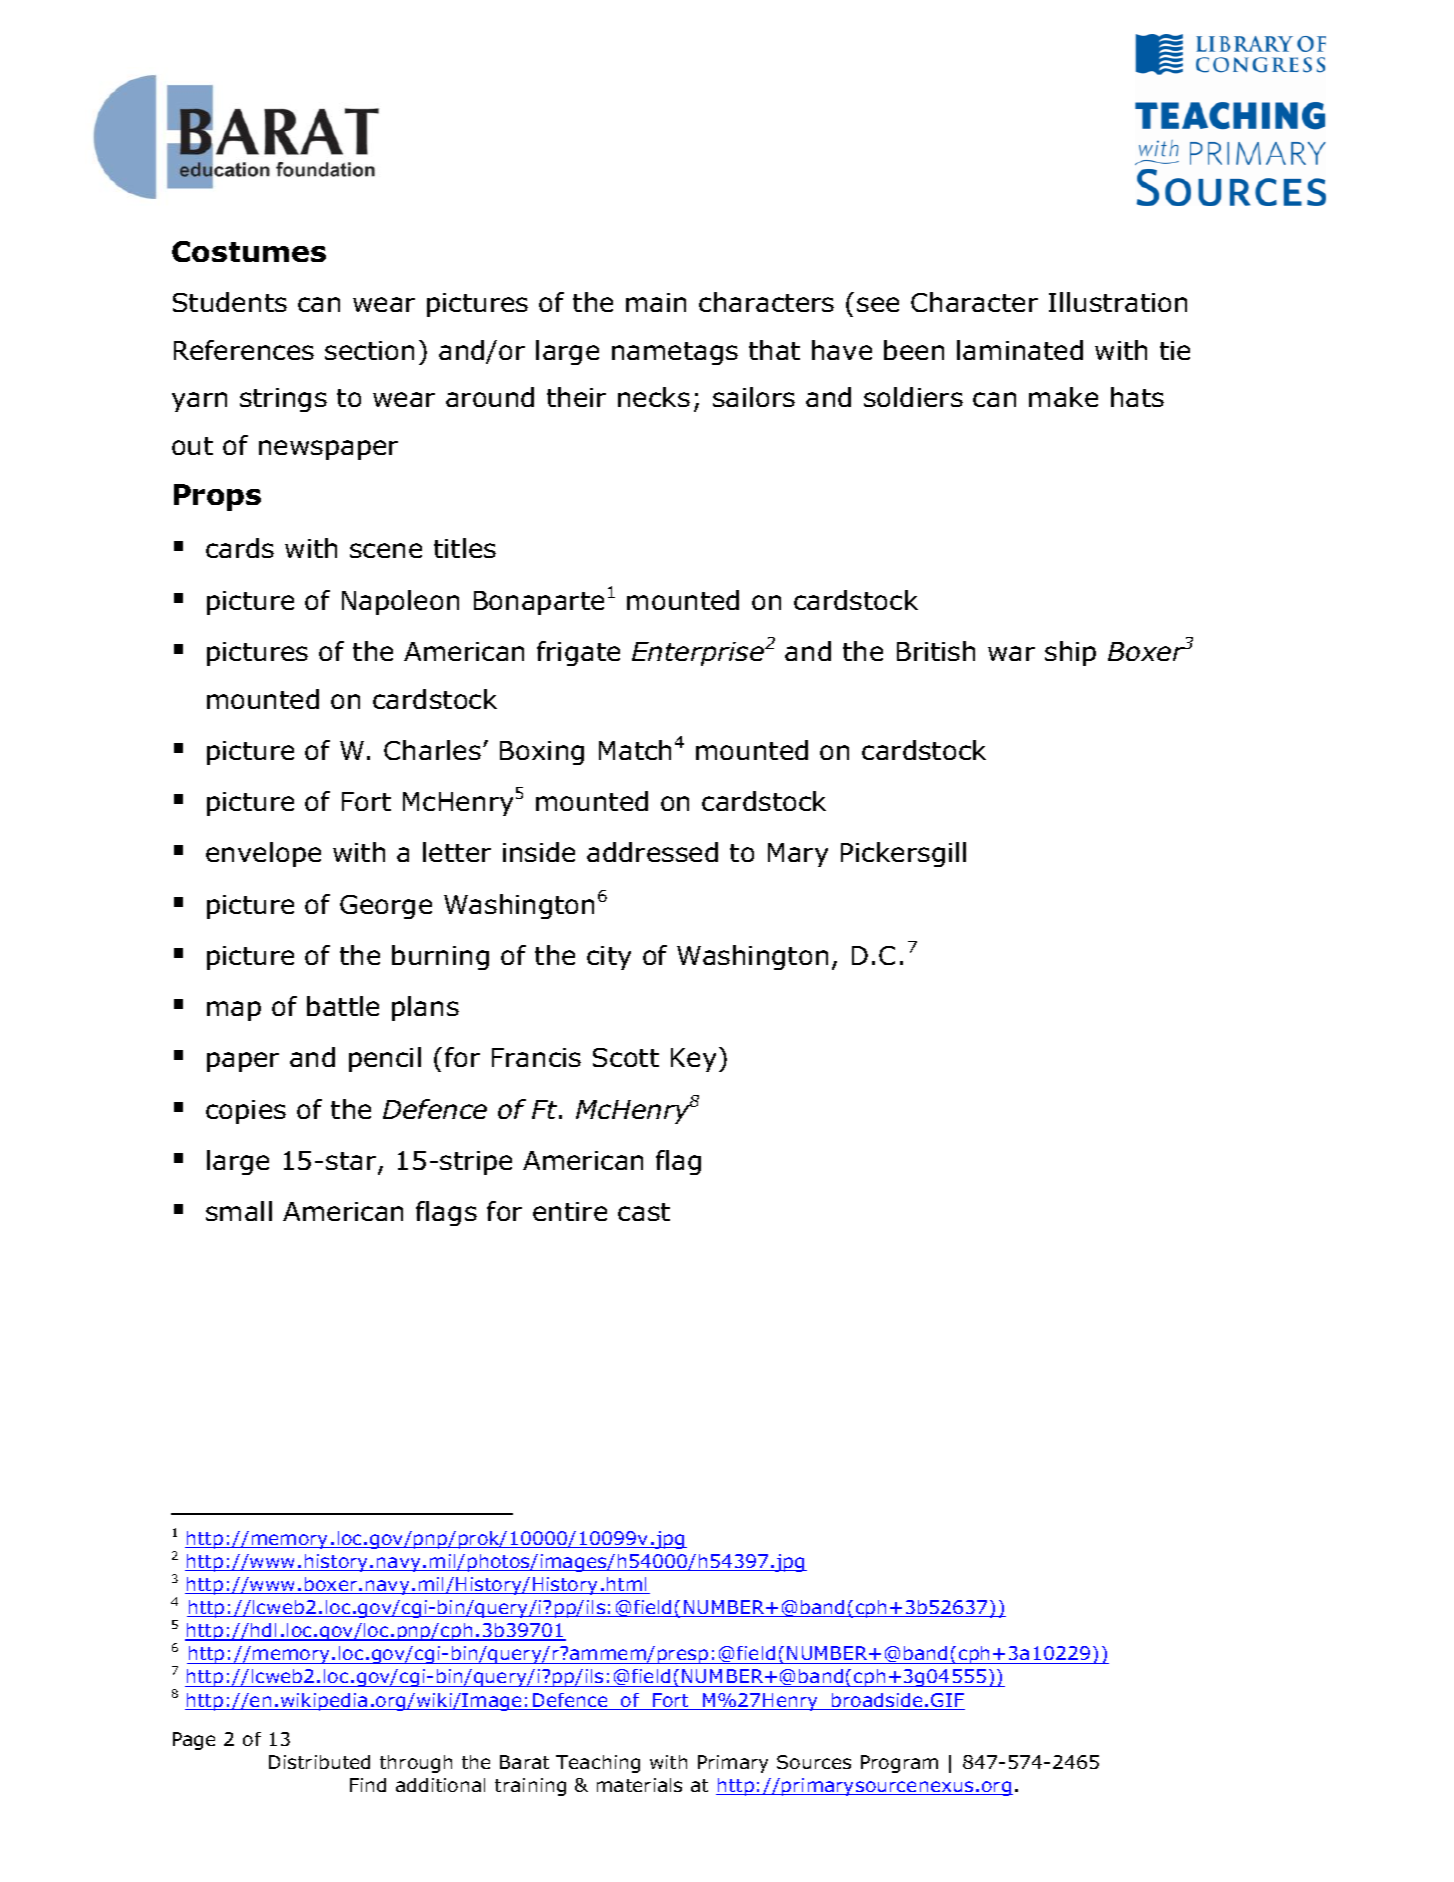 This screenshot has height=1882, width=1454. Describe the element at coordinates (695, 1059) in the screenshot. I see `Key` at that location.
